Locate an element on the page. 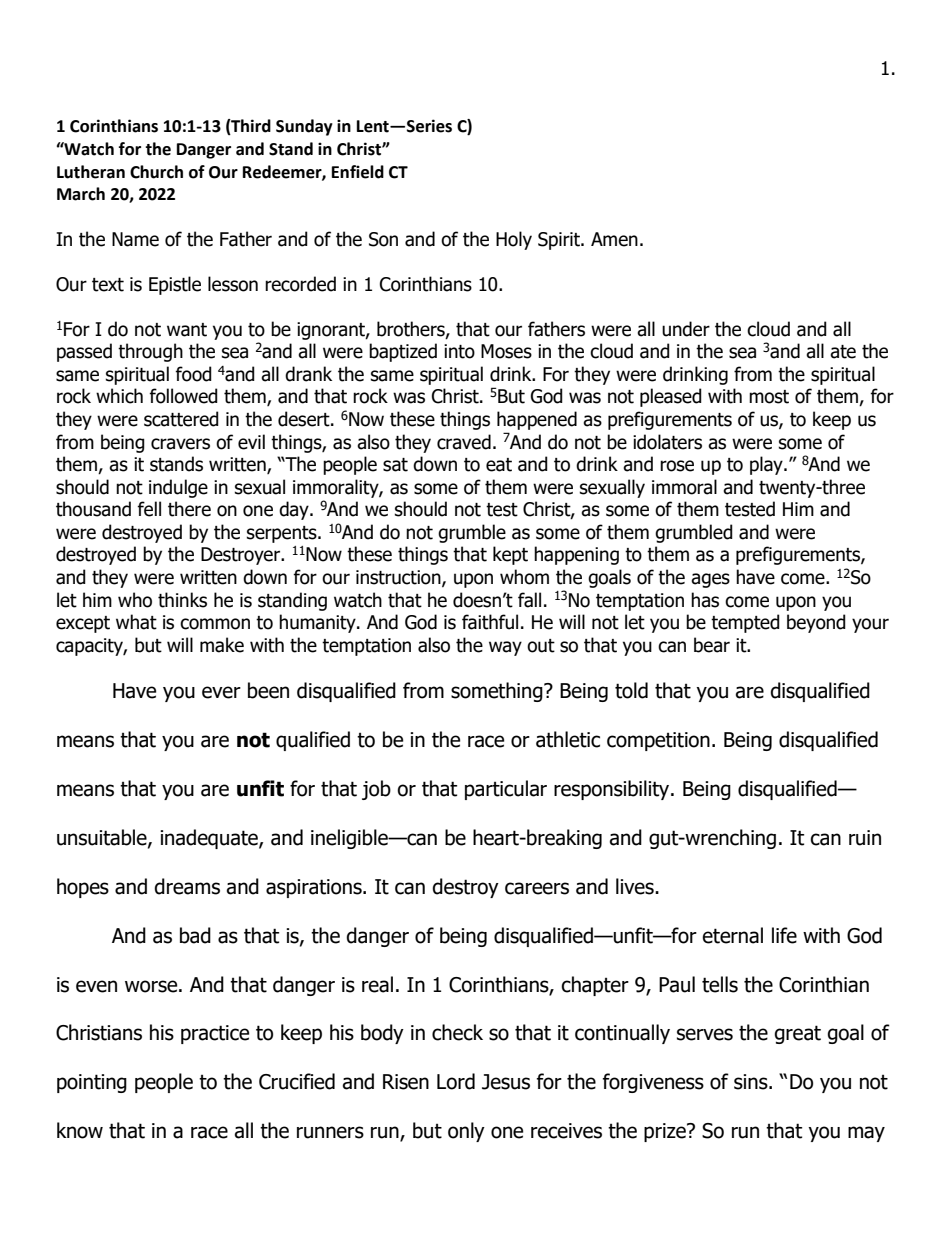  careers is located at coordinates (537, 888).
